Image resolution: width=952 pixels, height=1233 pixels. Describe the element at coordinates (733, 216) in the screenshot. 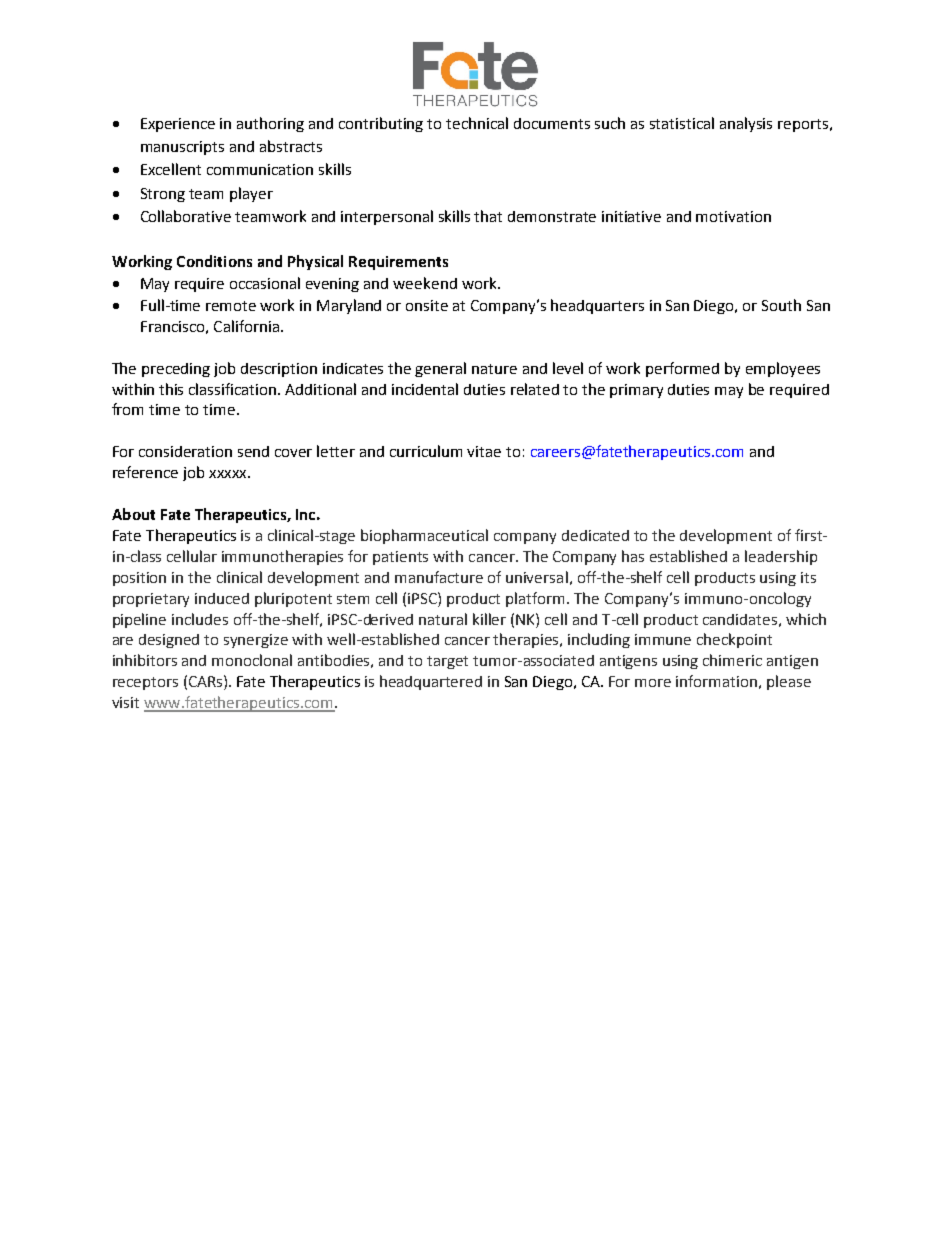

I see `motivation` at that location.
